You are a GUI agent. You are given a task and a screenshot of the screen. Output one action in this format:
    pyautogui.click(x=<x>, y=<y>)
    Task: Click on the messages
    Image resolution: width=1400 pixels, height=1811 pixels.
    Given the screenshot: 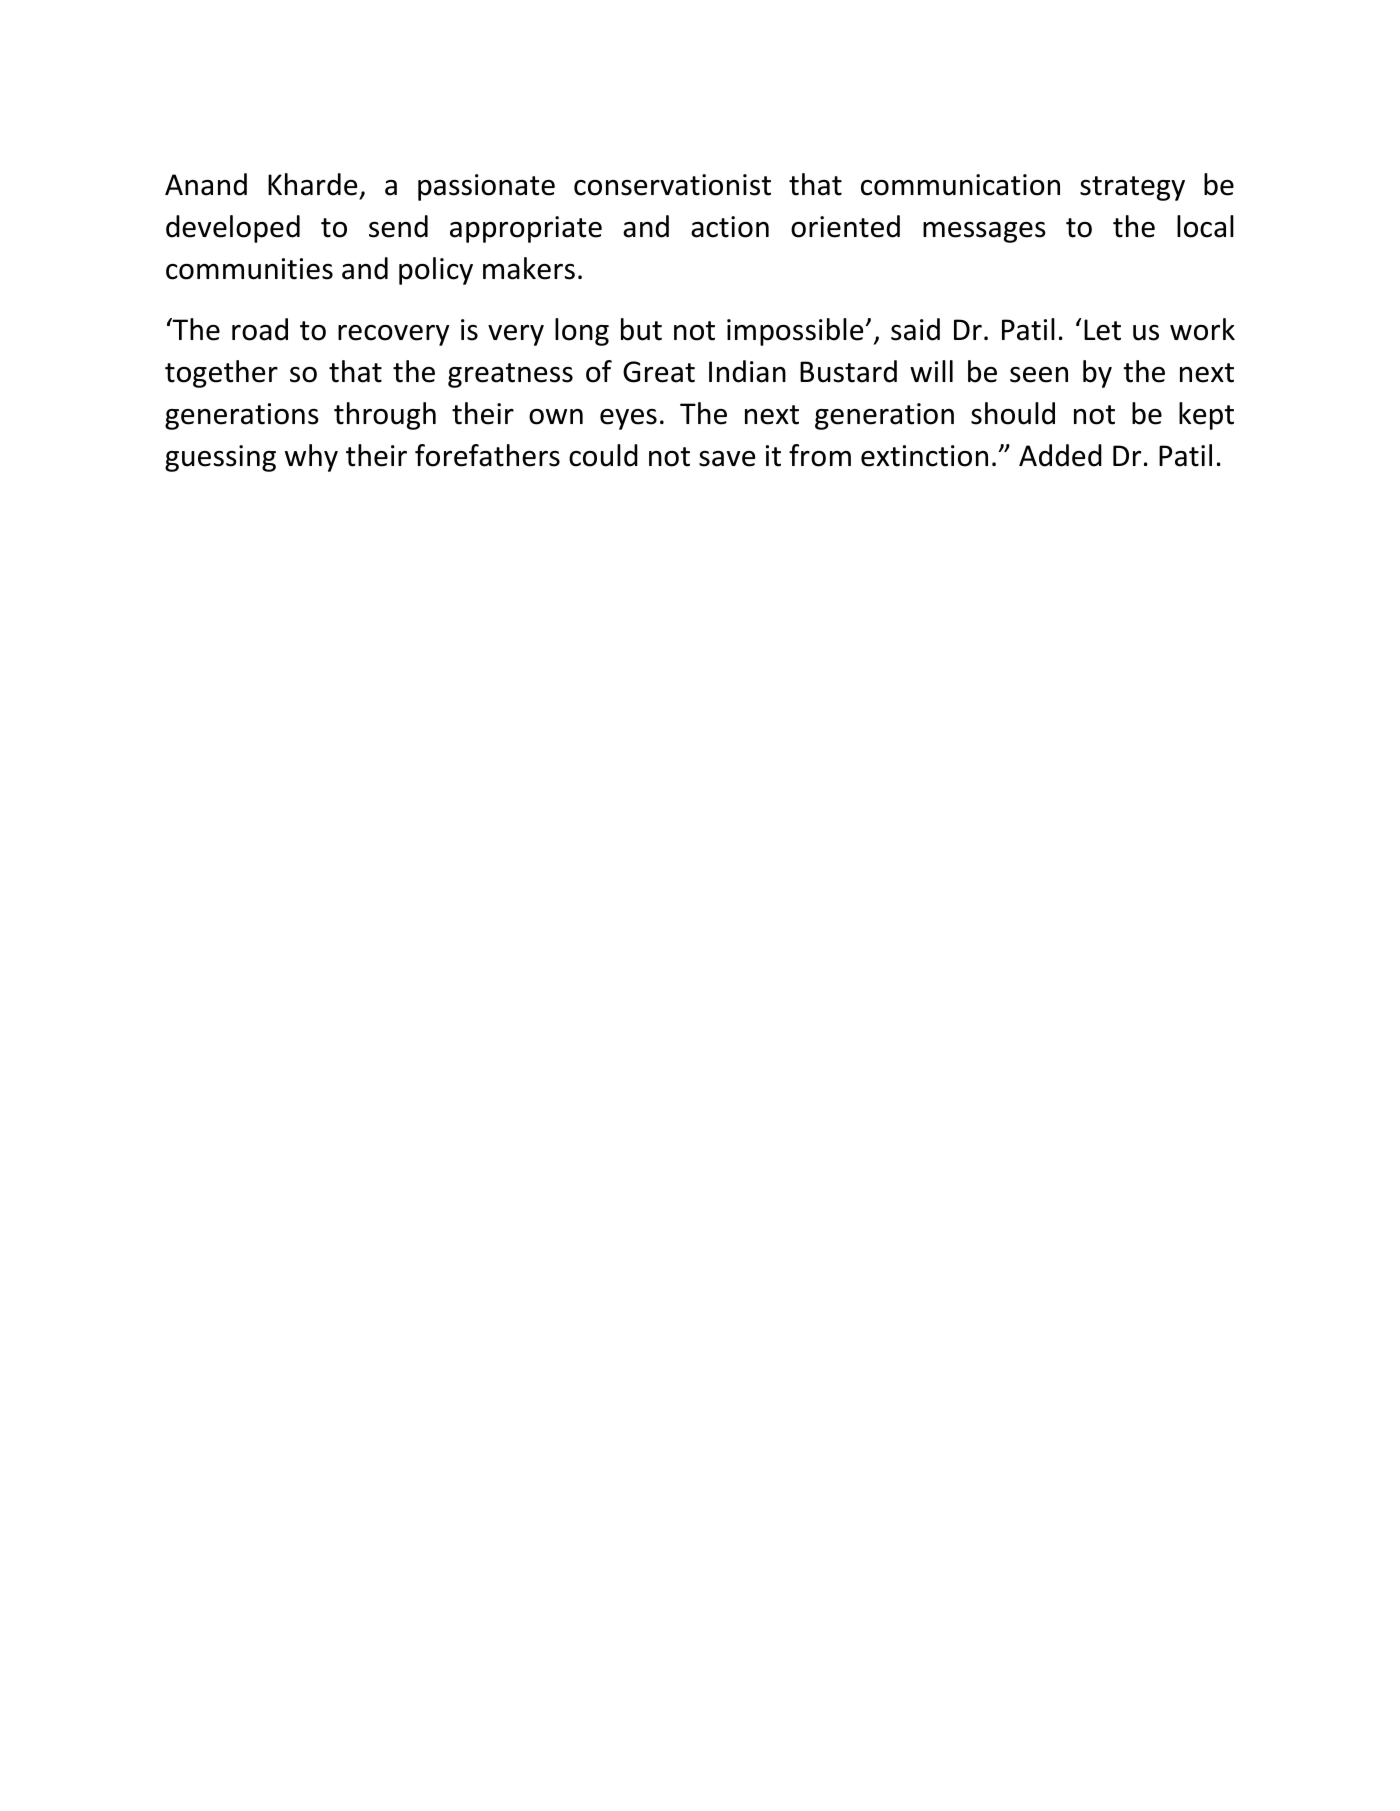 What is the action you would take?
    pyautogui.click(x=984, y=232)
